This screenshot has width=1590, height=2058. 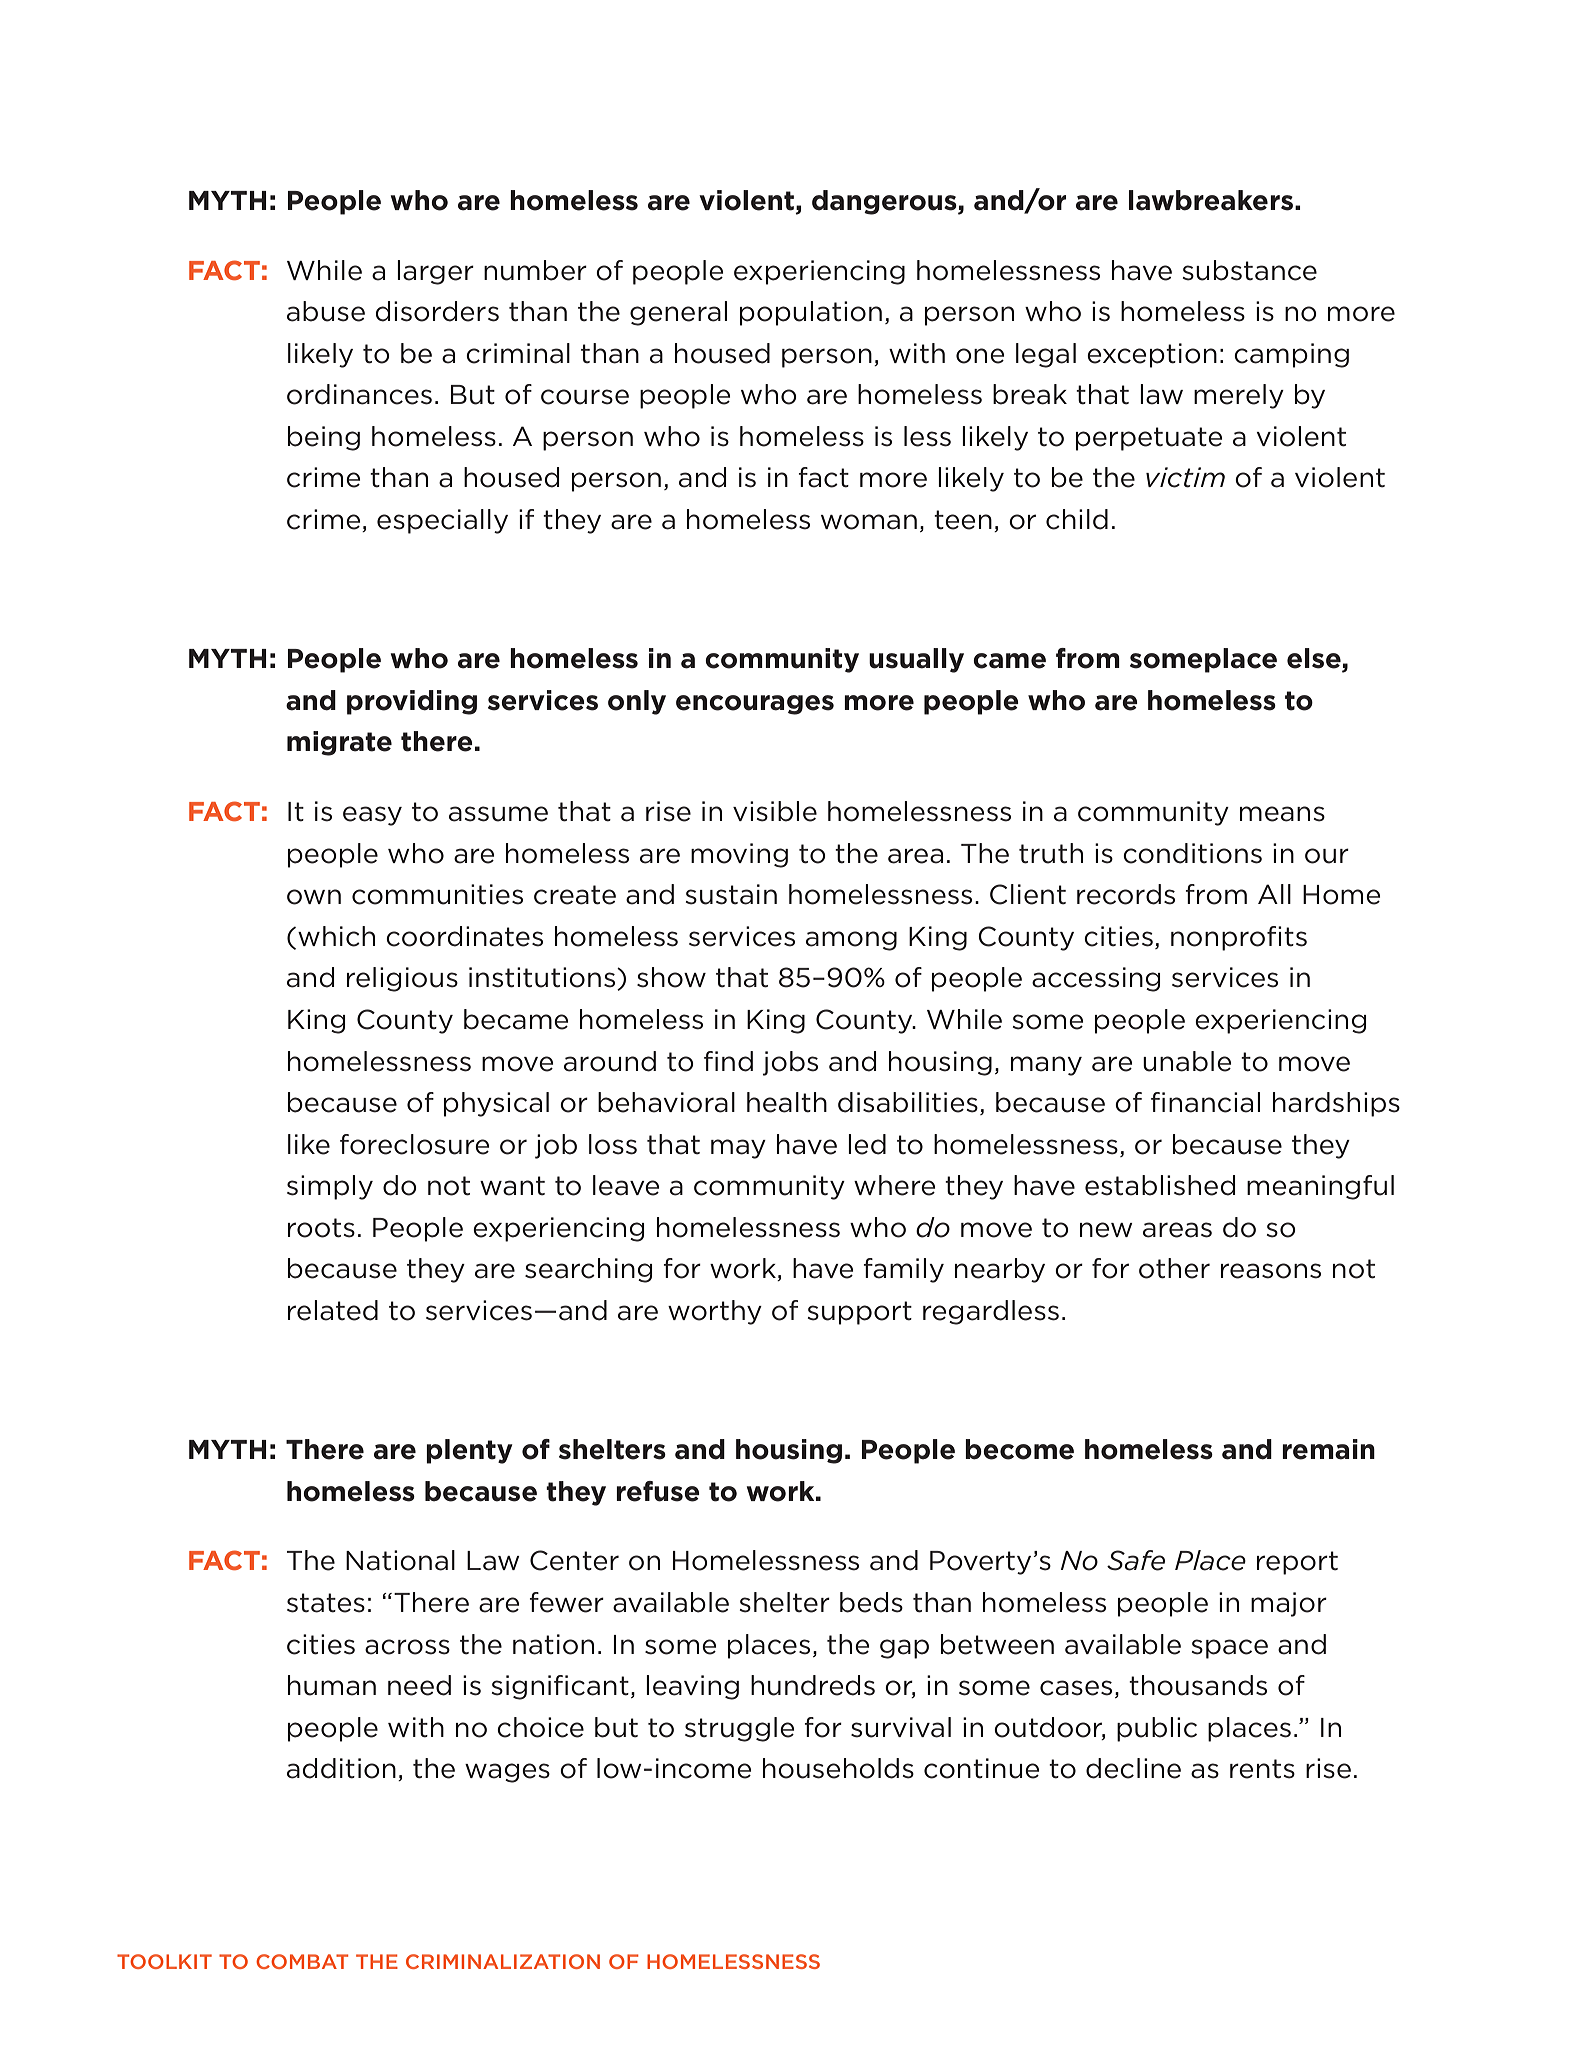 I want to click on population, so click(x=811, y=313).
